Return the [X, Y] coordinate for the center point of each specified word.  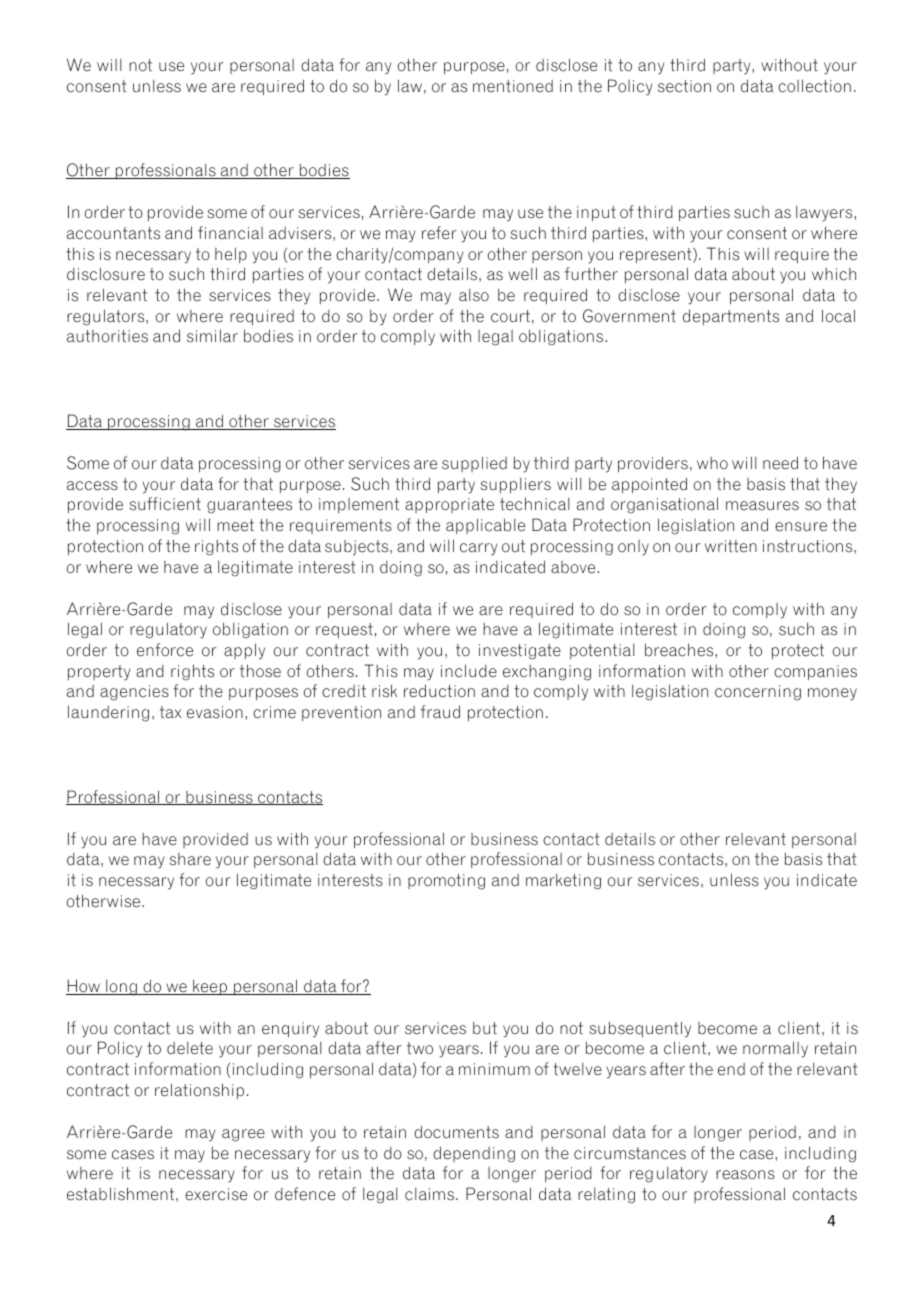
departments [731, 317]
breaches [680, 650]
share [190, 859]
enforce [165, 650]
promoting [446, 882]
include [469, 671]
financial [230, 233]
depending [474, 1154]
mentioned [513, 86]
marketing [563, 882]
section [684, 86]
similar [212, 336]
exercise [216, 1194]
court [510, 316]
